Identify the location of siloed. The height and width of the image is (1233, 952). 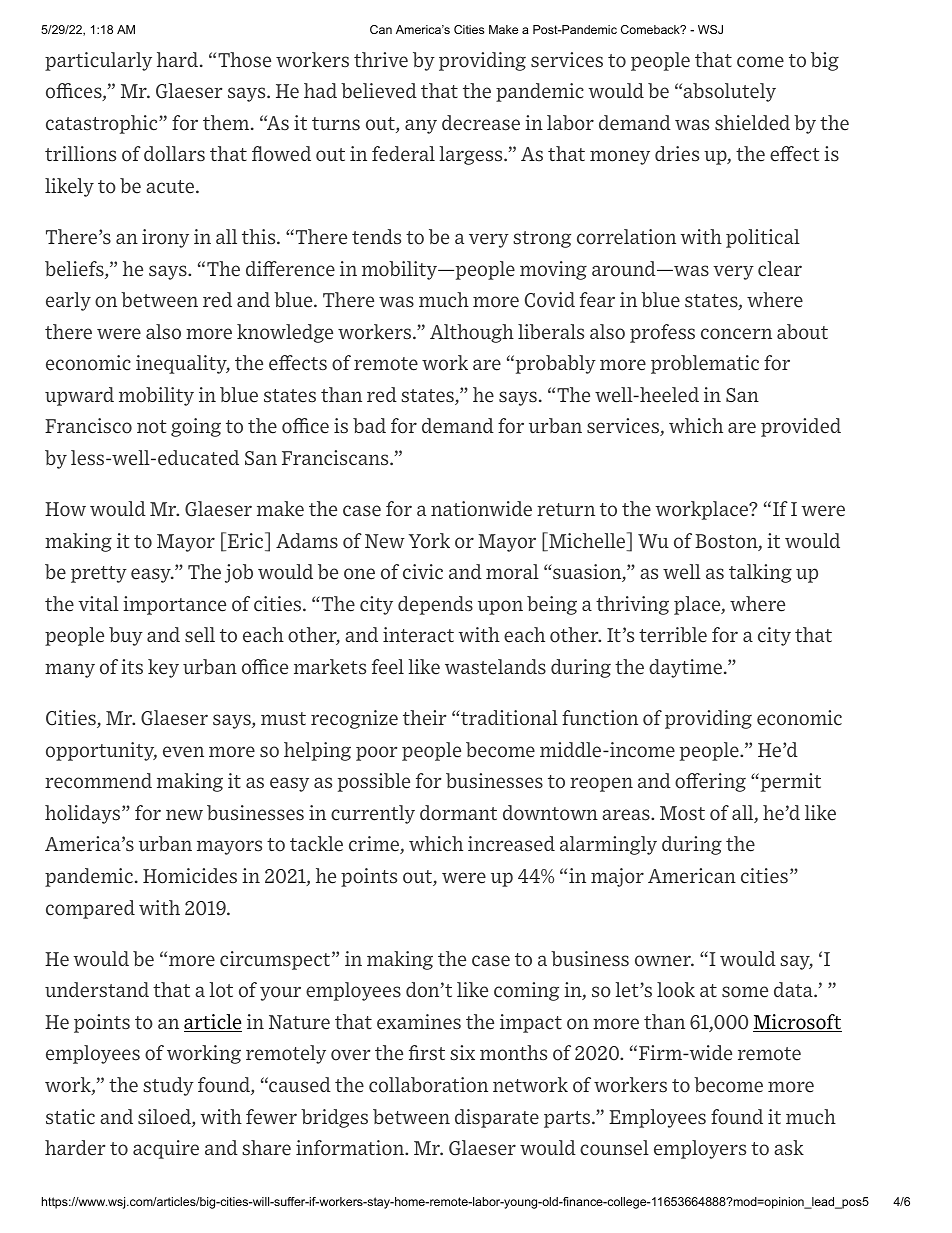
(165, 1118).
